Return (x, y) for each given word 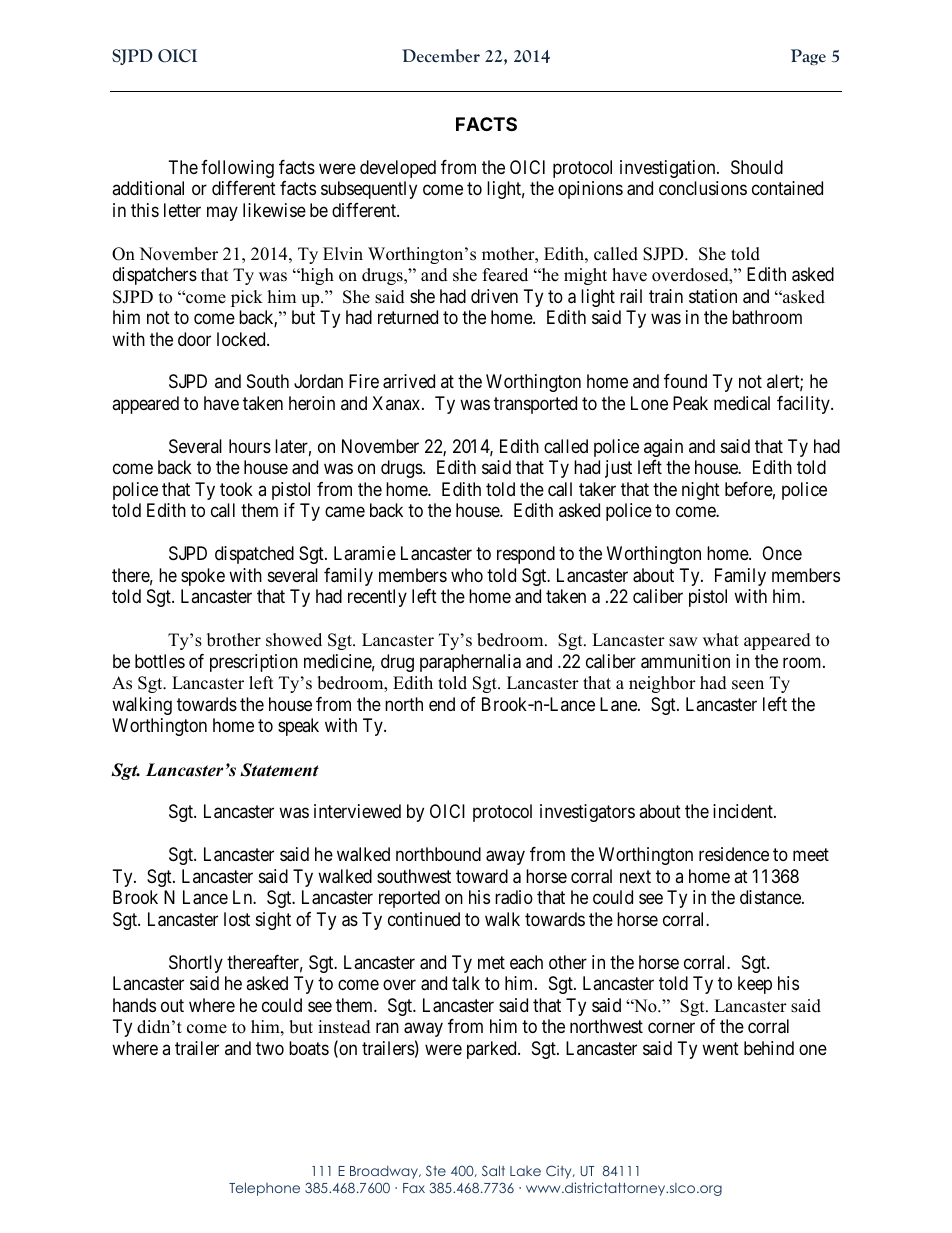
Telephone (264, 1189)
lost (237, 919)
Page (808, 57)
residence (734, 854)
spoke (203, 577)
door (194, 339)
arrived (409, 381)
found (685, 381)
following (237, 169)
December (441, 56)
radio (514, 897)
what (721, 639)
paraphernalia (470, 663)
